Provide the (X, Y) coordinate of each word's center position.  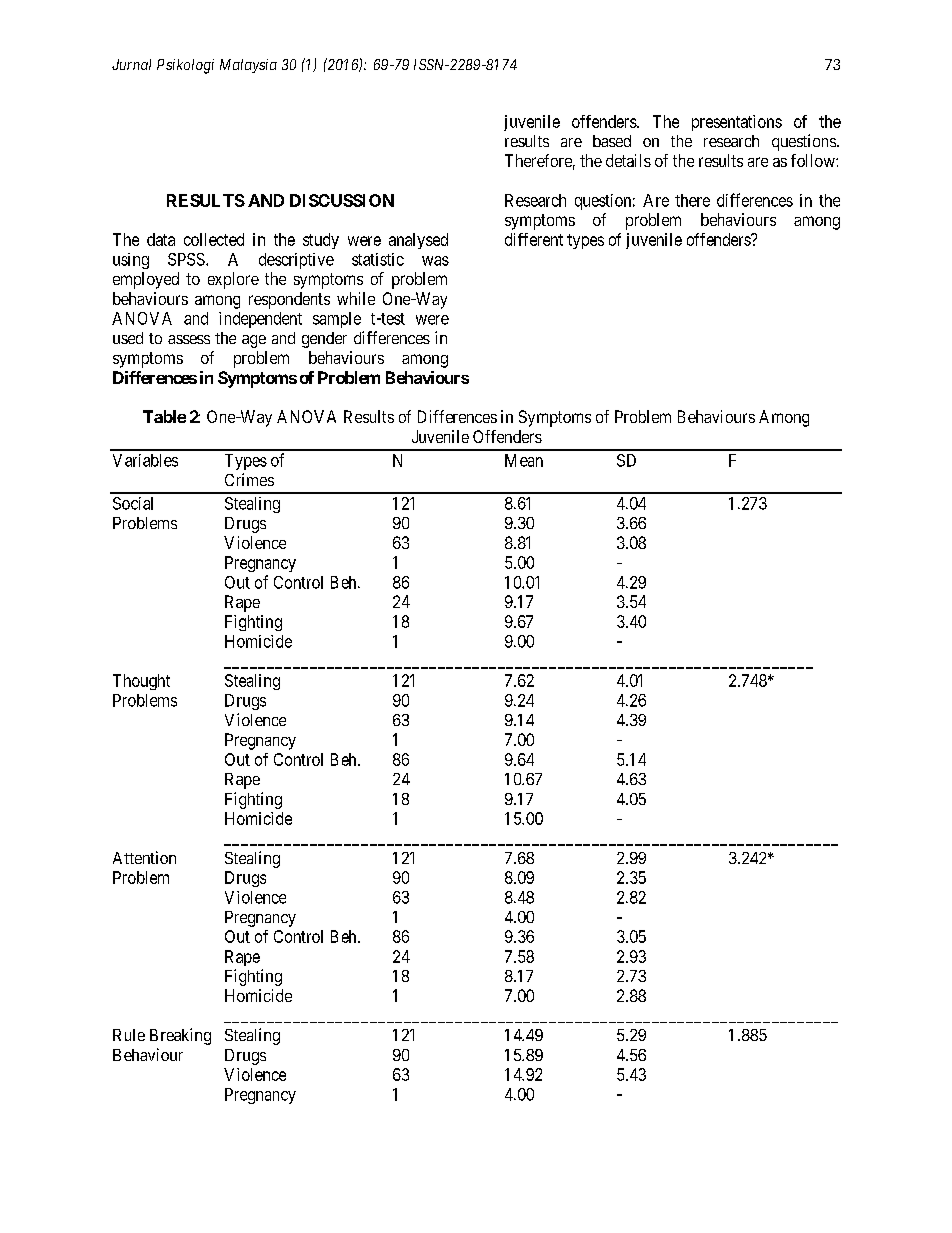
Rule (129, 1035)
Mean (524, 460)
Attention (144, 857)
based (612, 141)
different (534, 239)
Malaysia (248, 66)
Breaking (180, 1036)
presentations (737, 123)
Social (133, 503)
